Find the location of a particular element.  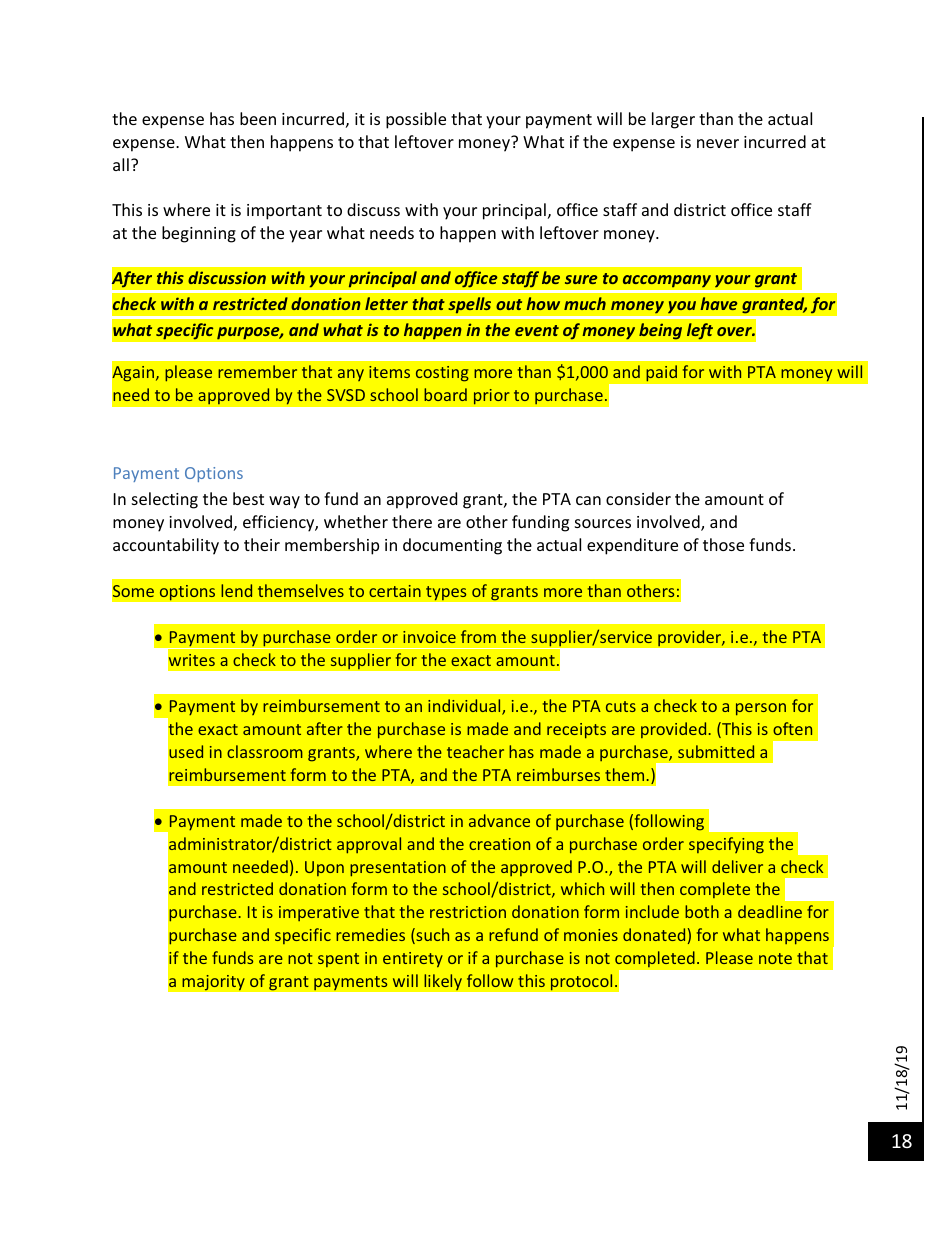

never is located at coordinates (718, 143).
